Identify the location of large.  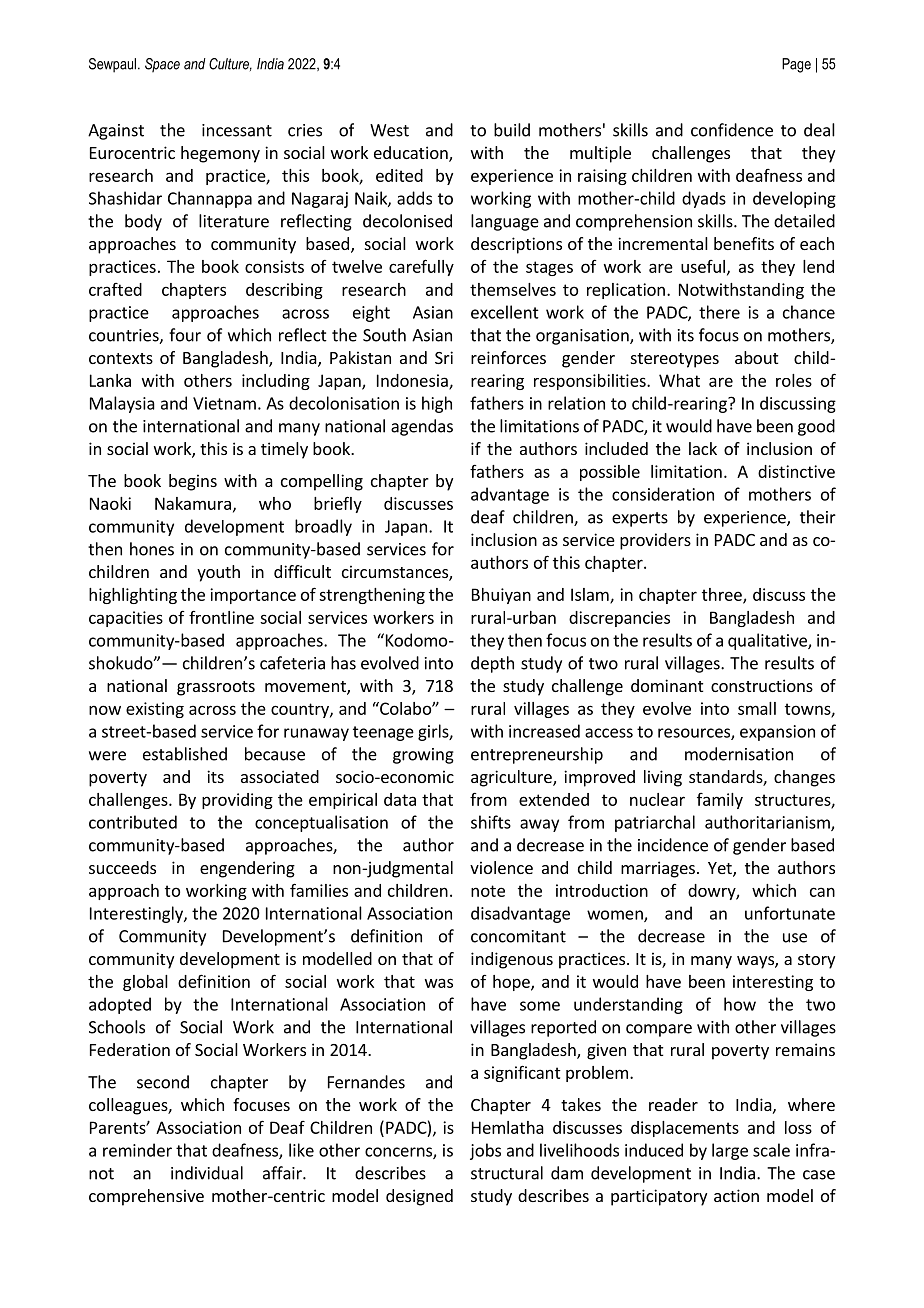
(730, 1151).
